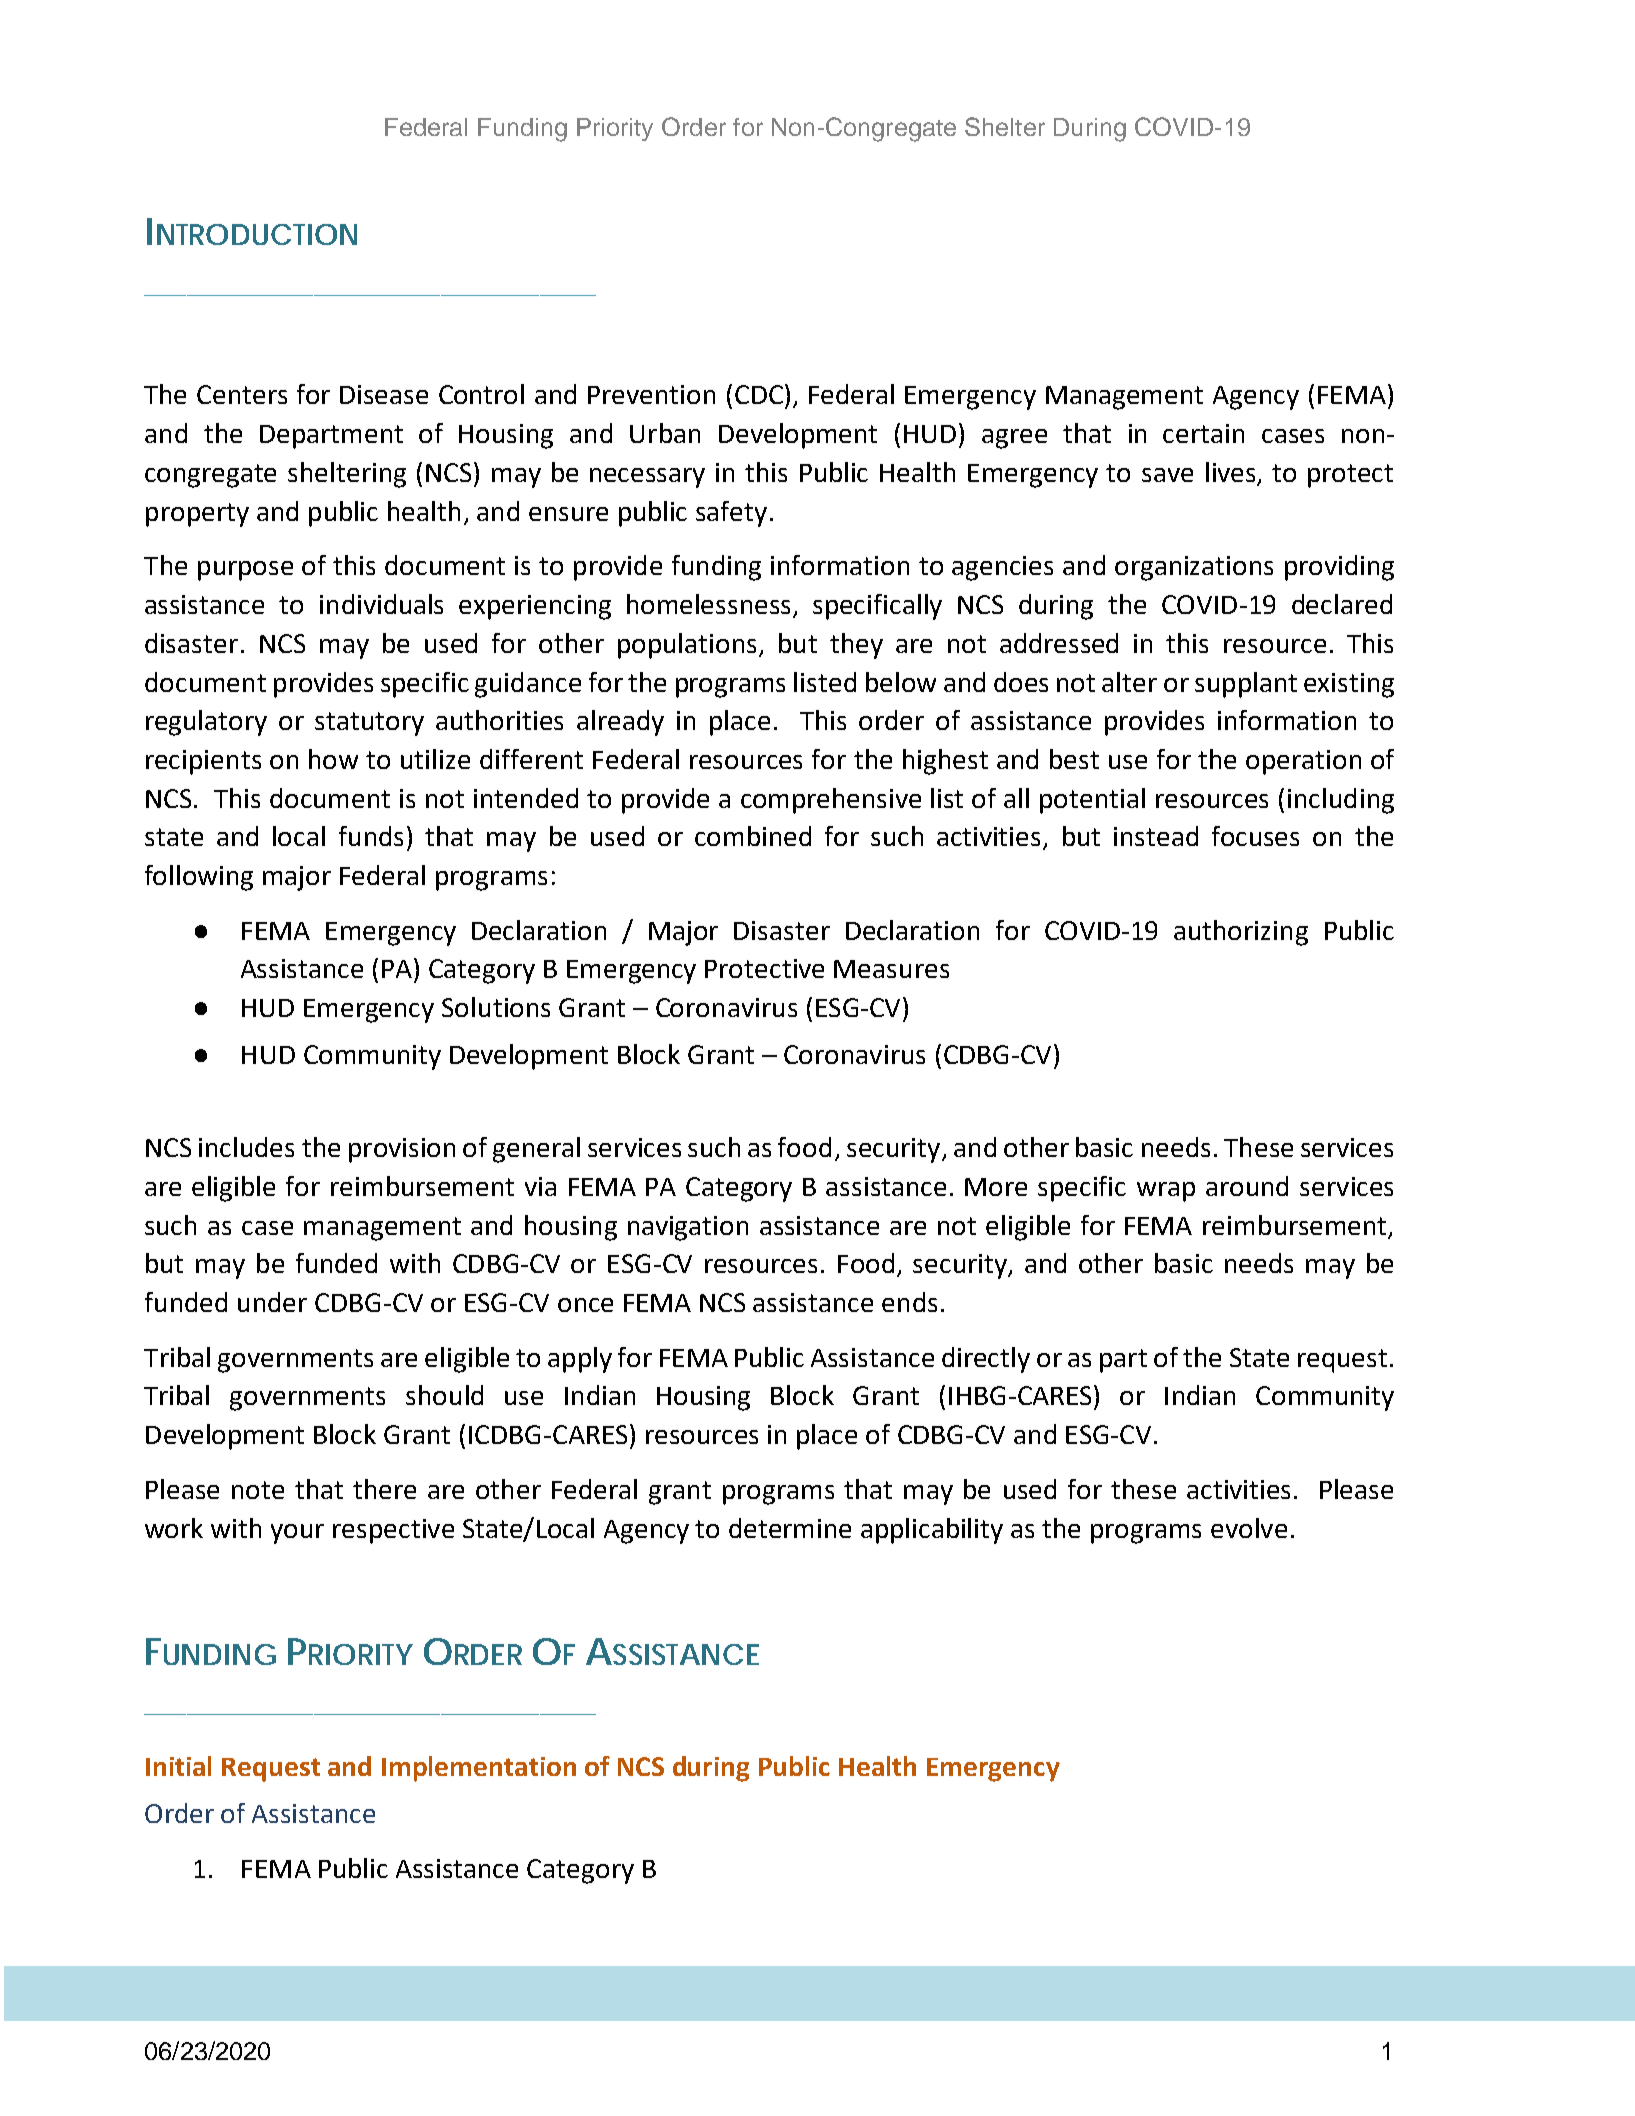 The width and height of the screenshot is (1635, 2116). What do you see at coordinates (479, 1769) in the screenshot?
I see `Implementation` at bounding box center [479, 1769].
